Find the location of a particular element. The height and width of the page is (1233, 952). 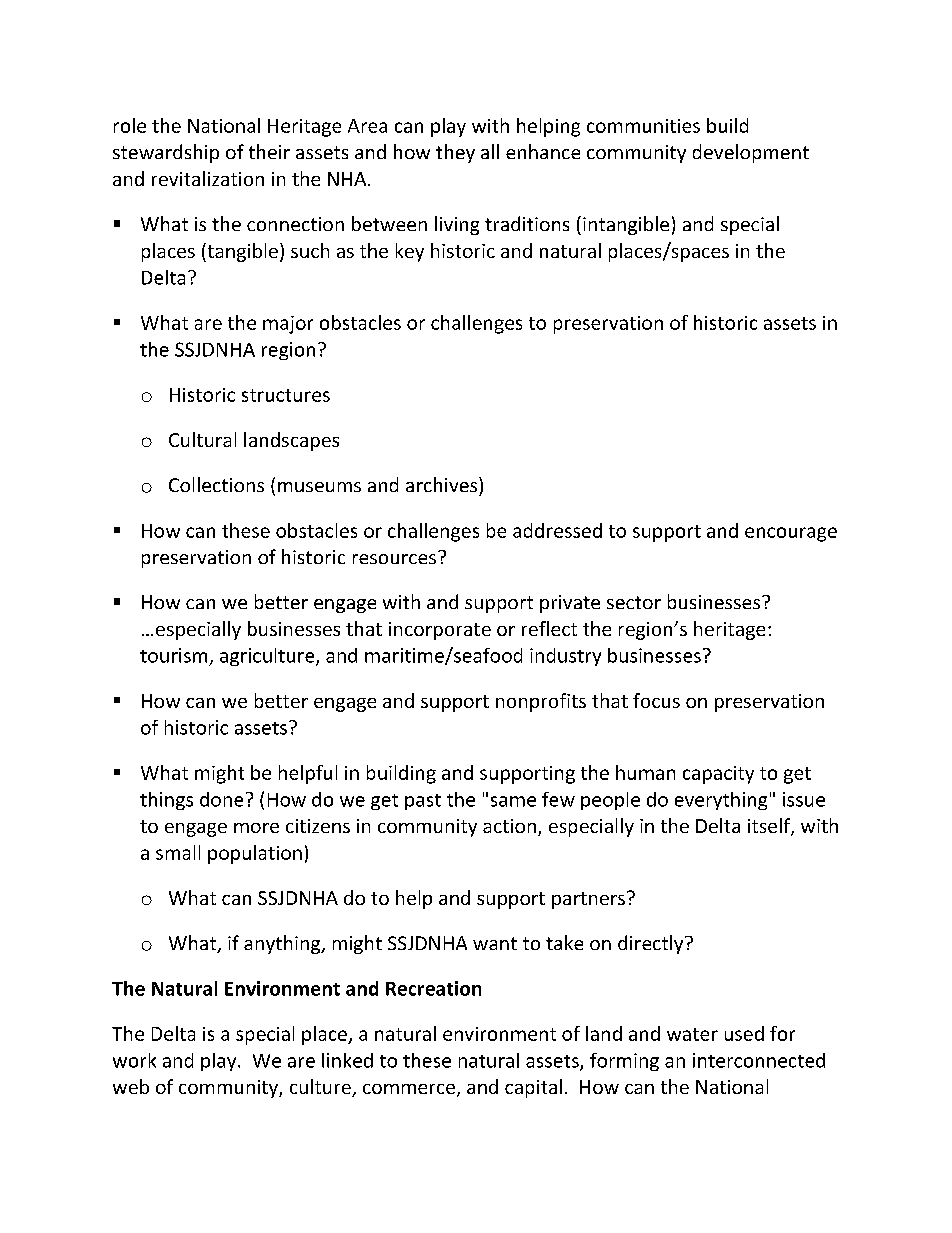

capacity is located at coordinates (718, 775).
